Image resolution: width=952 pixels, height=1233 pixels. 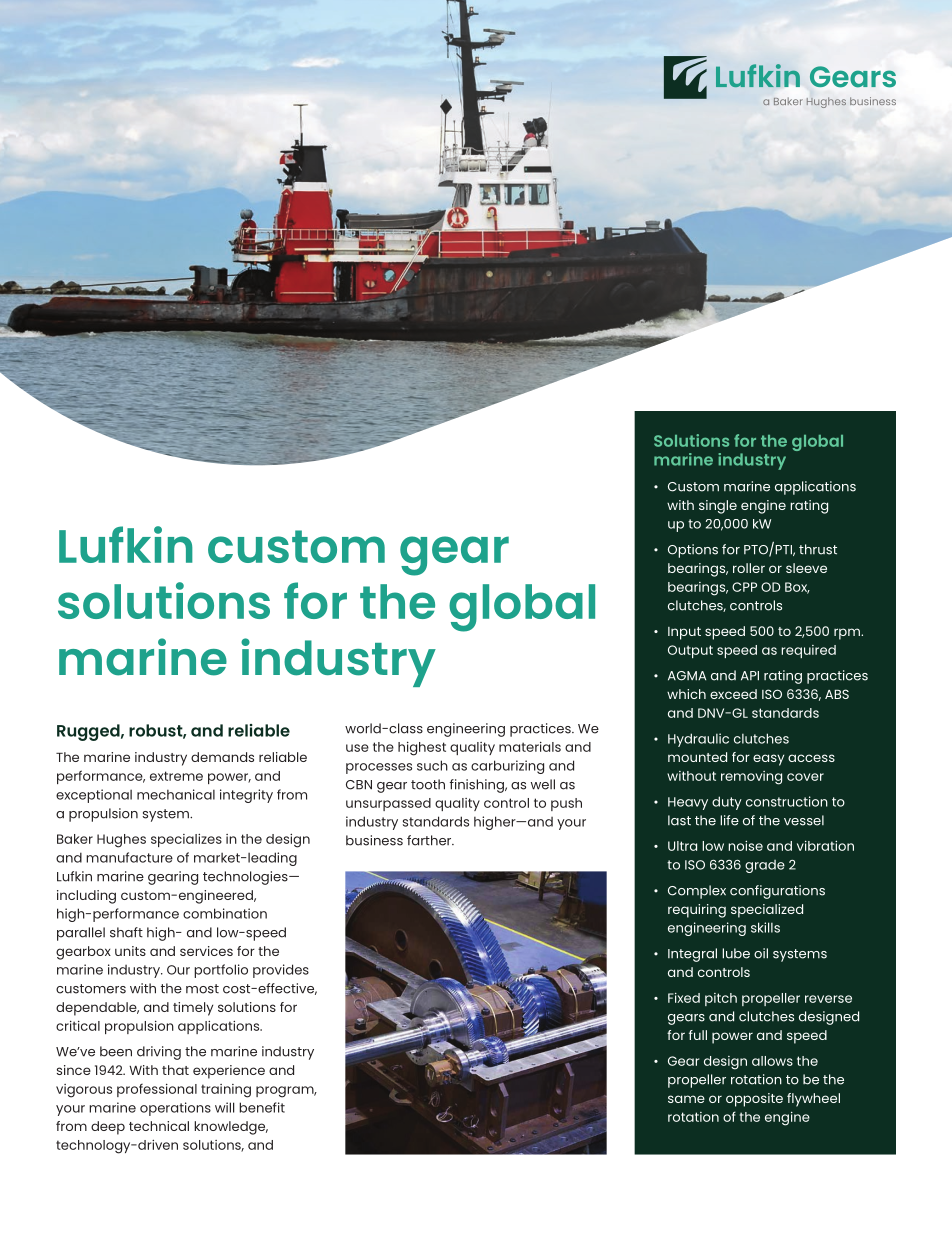 What do you see at coordinates (765, 866) in the screenshot?
I see `grade` at bounding box center [765, 866].
